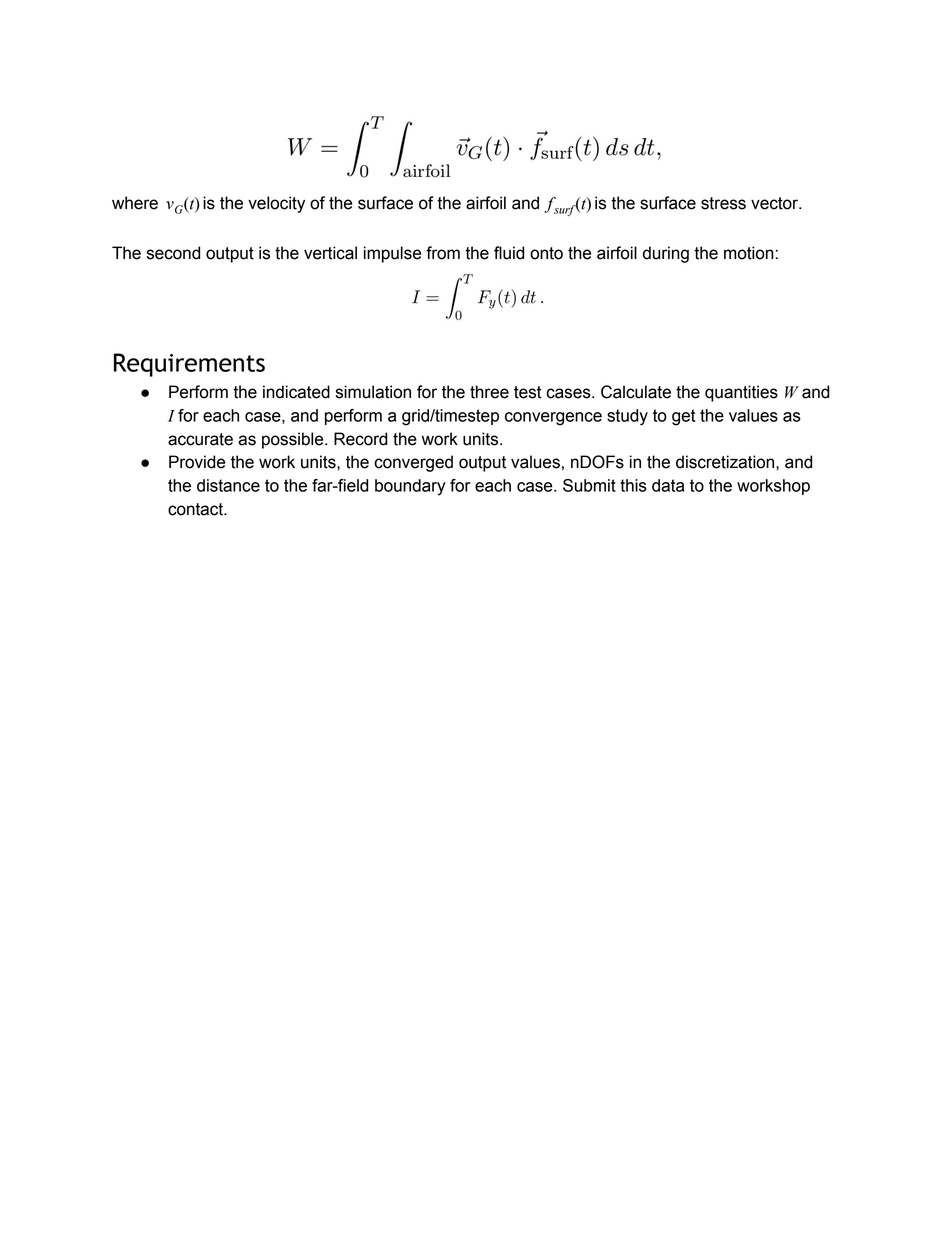 This image has height=1233, width=952. I want to click on from, so click(443, 253).
